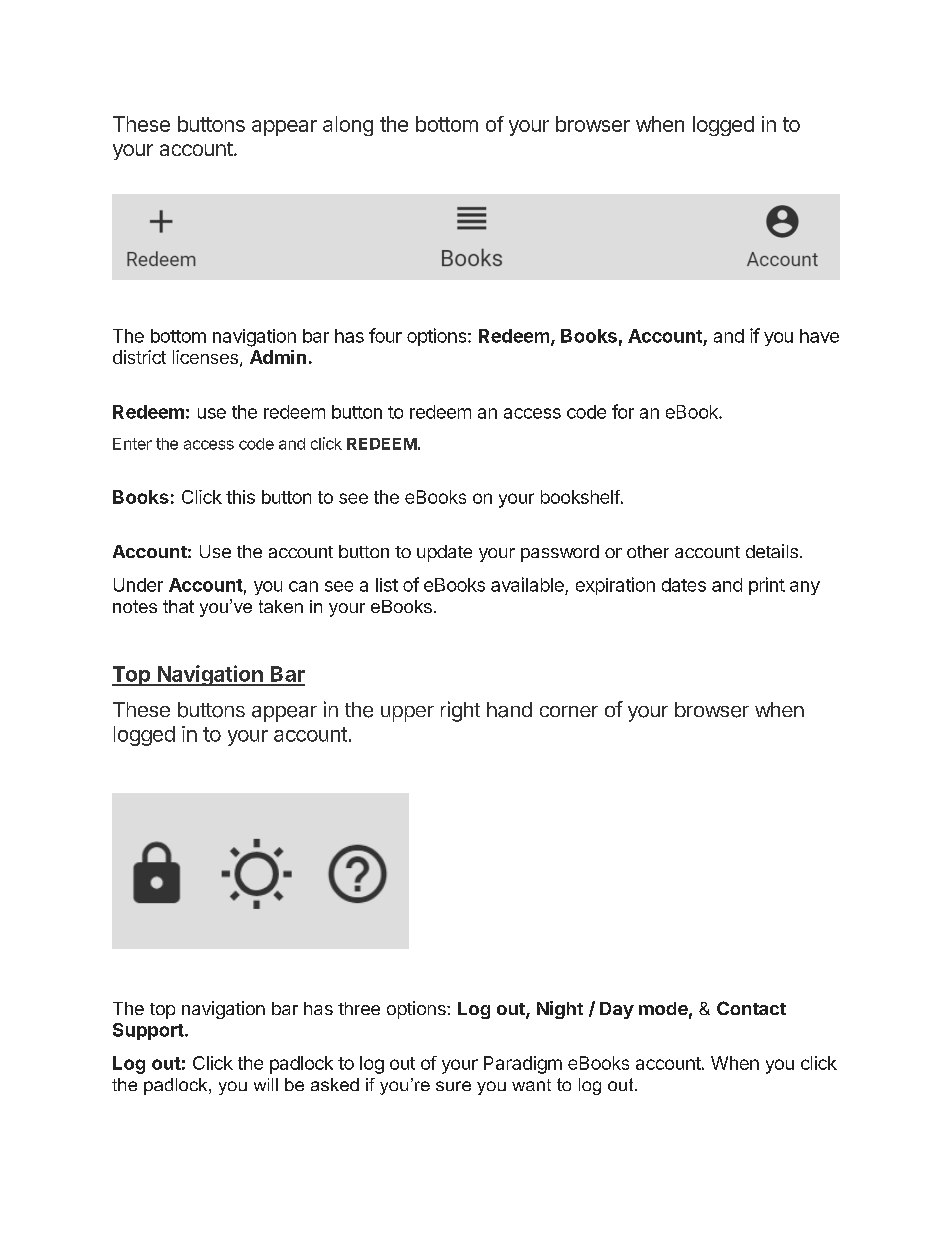 Image resolution: width=952 pixels, height=1233 pixels. Describe the element at coordinates (819, 336) in the document. I see `have` at that location.
